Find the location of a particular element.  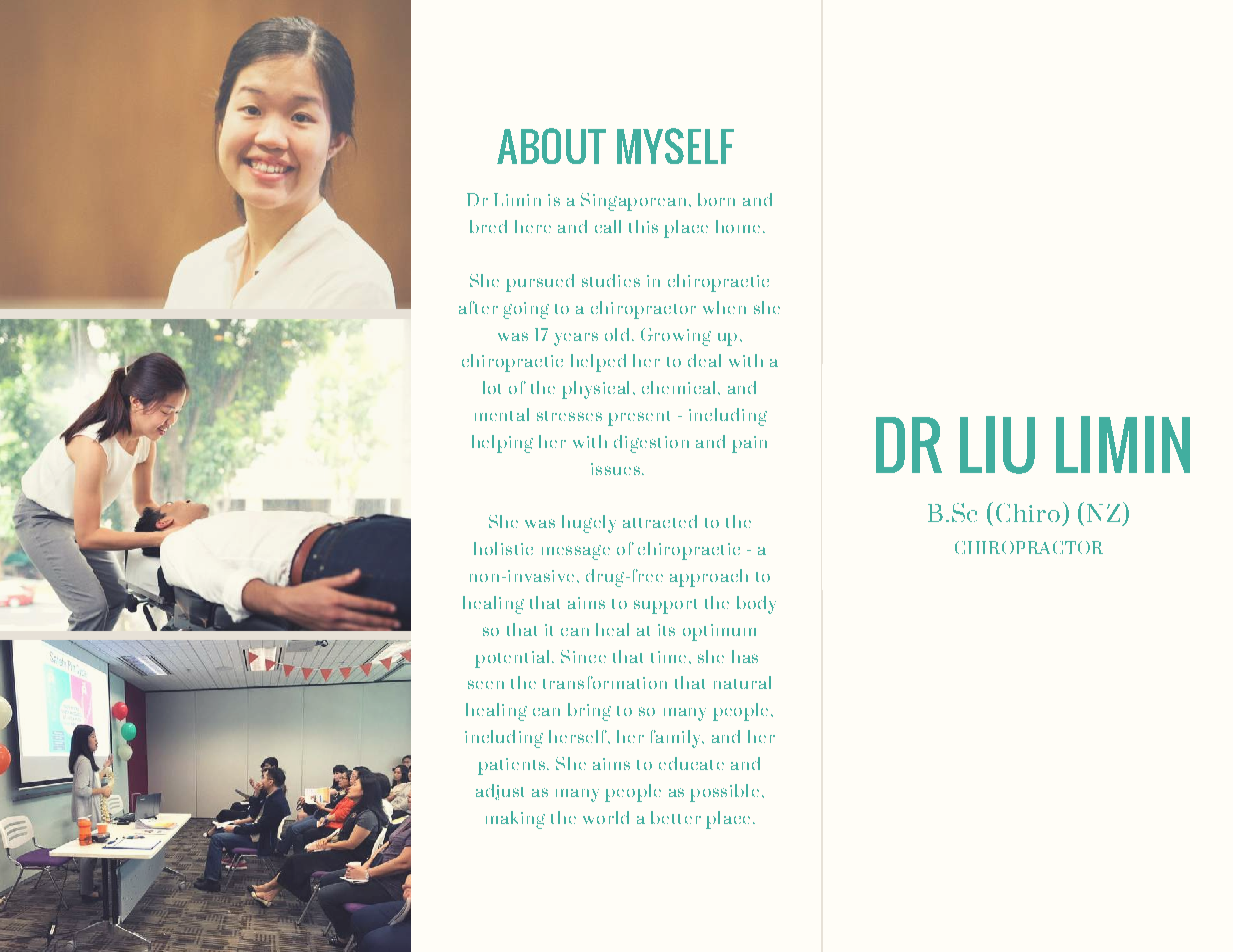

making is located at coordinates (515, 820).
